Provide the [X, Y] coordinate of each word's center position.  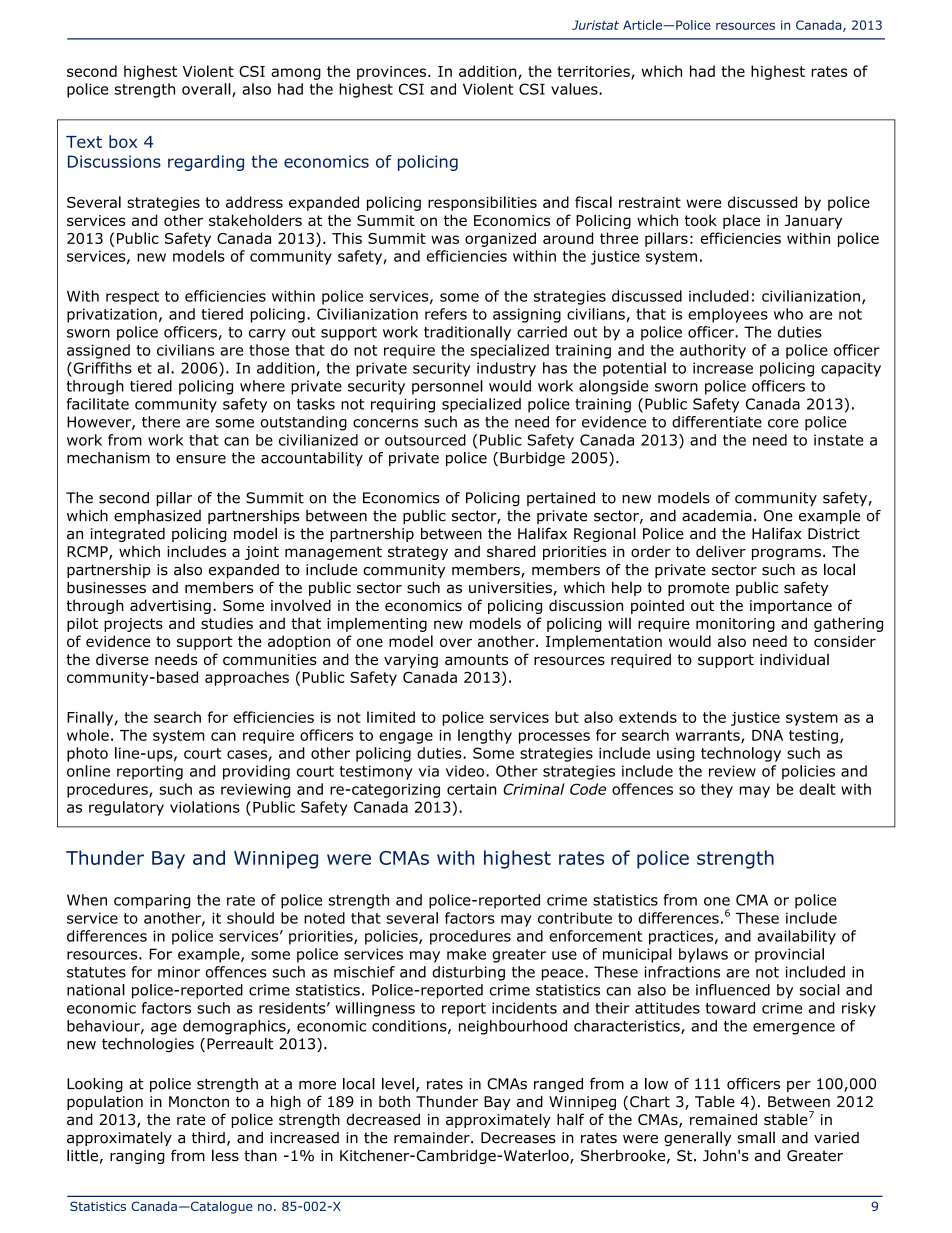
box [123, 141]
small [756, 1137]
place [741, 221]
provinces [393, 73]
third [208, 1138]
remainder [433, 1138]
